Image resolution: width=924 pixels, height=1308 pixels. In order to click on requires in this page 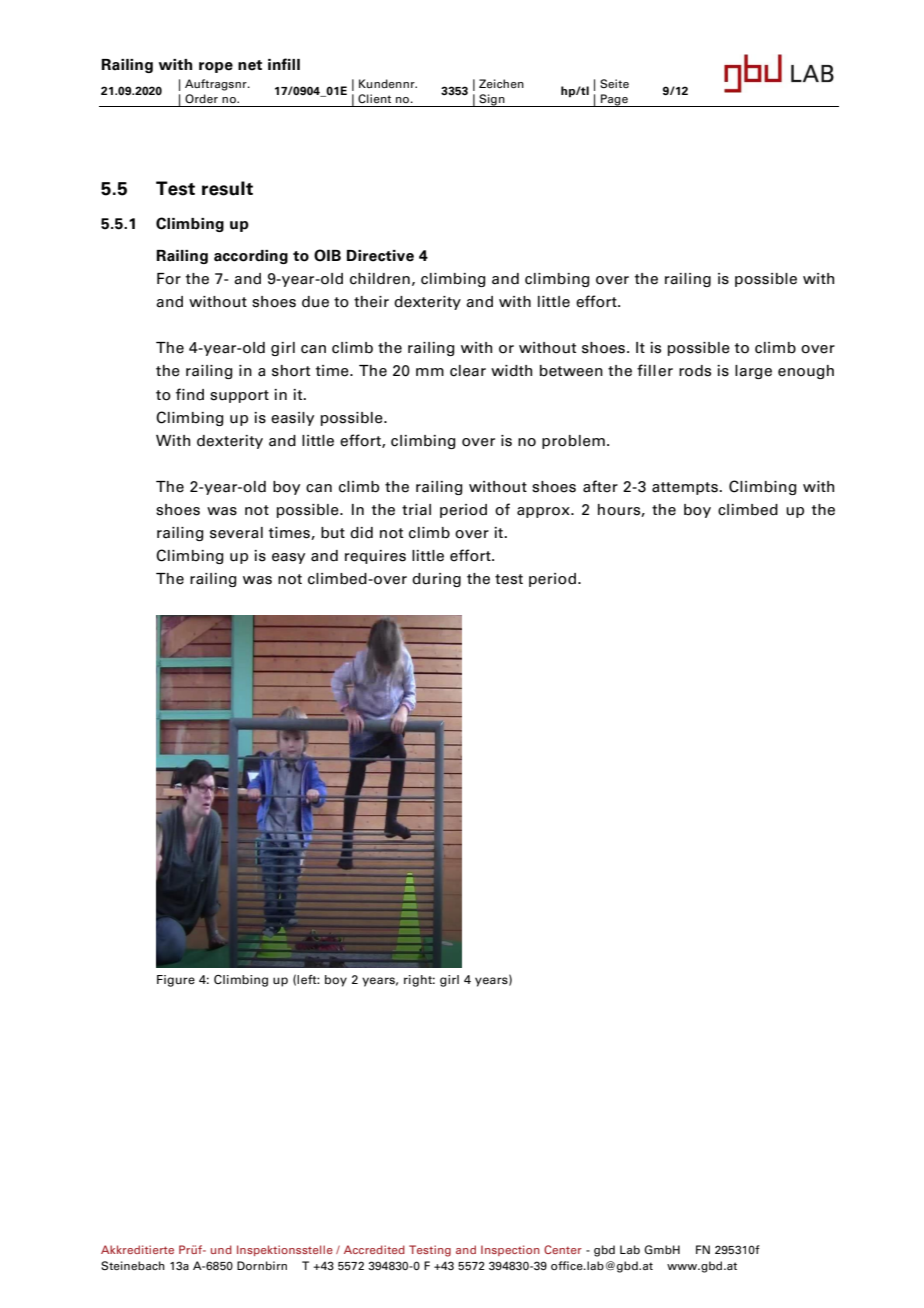, I will do `click(375, 557)`.
